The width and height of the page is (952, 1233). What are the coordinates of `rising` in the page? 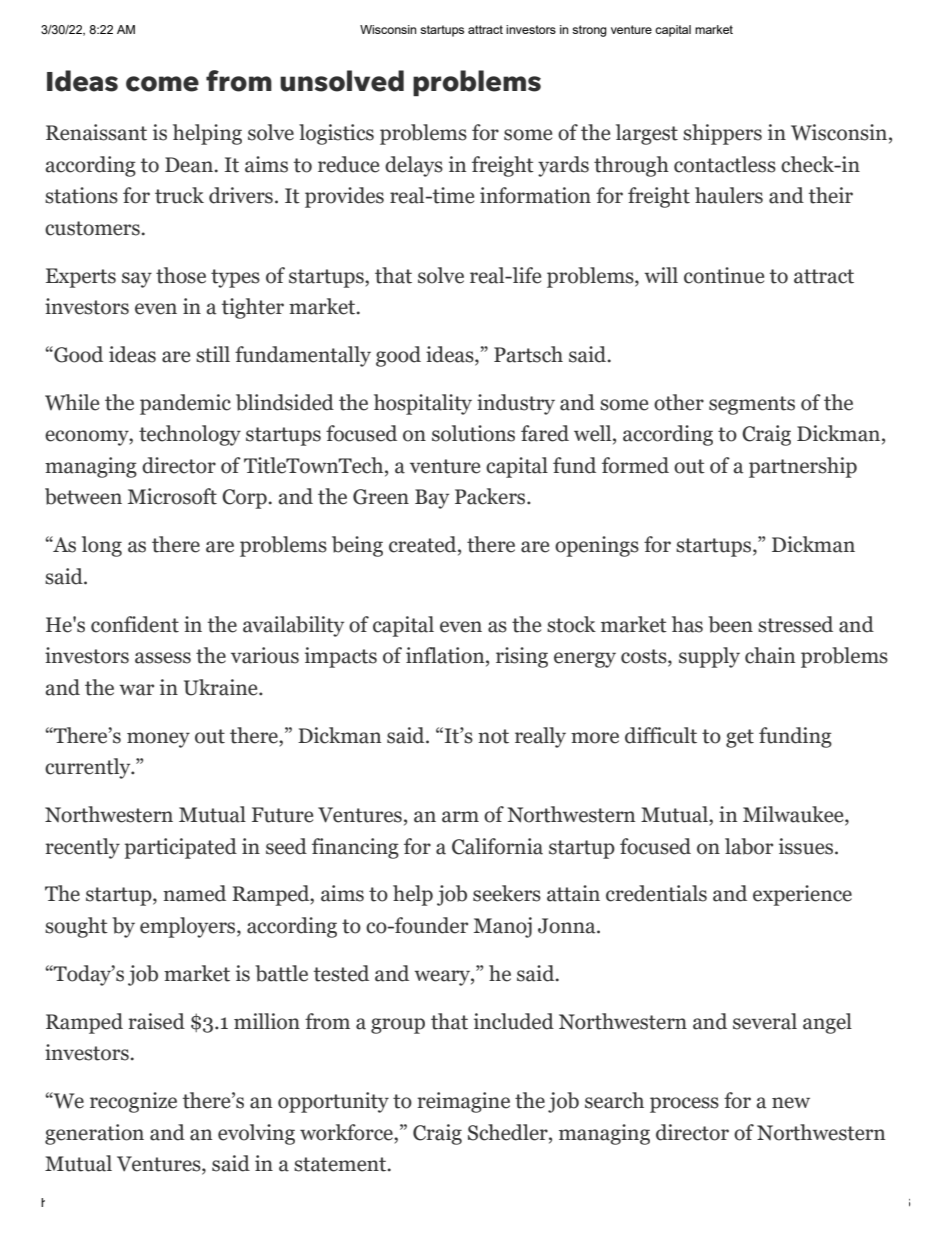 It's located at (522, 657).
